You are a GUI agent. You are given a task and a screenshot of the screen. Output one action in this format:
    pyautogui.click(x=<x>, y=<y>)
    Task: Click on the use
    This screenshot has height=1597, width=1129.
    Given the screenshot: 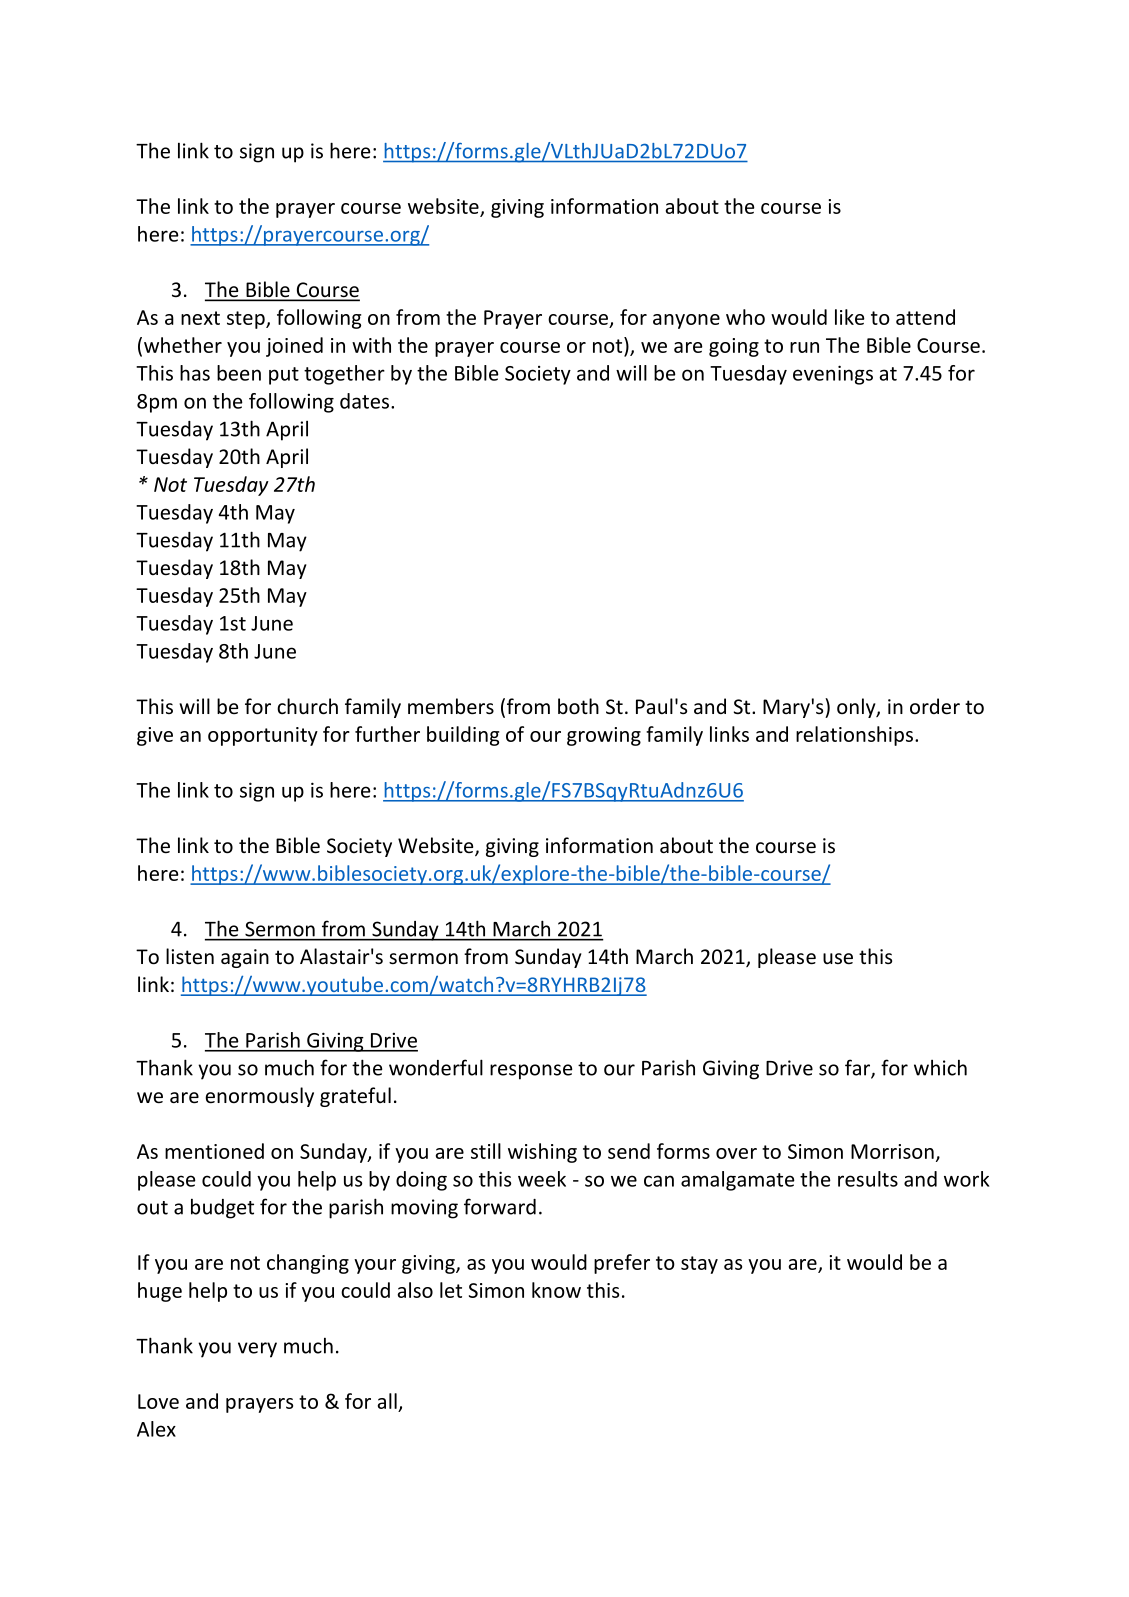 What is the action you would take?
    pyautogui.click(x=838, y=959)
